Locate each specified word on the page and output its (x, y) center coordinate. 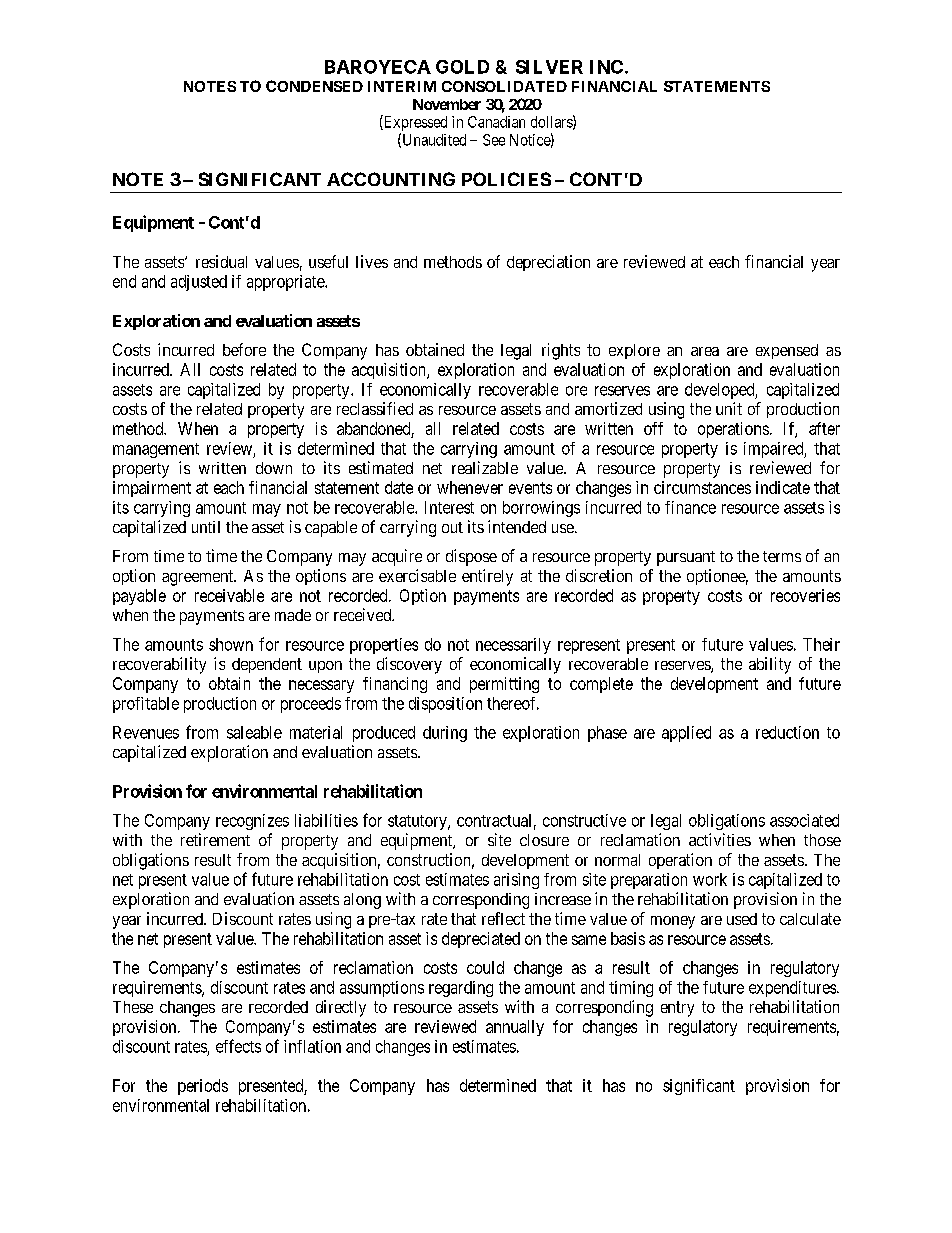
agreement (198, 578)
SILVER (549, 67)
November (447, 104)
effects (238, 1046)
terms (782, 556)
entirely (487, 577)
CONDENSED (314, 86)
